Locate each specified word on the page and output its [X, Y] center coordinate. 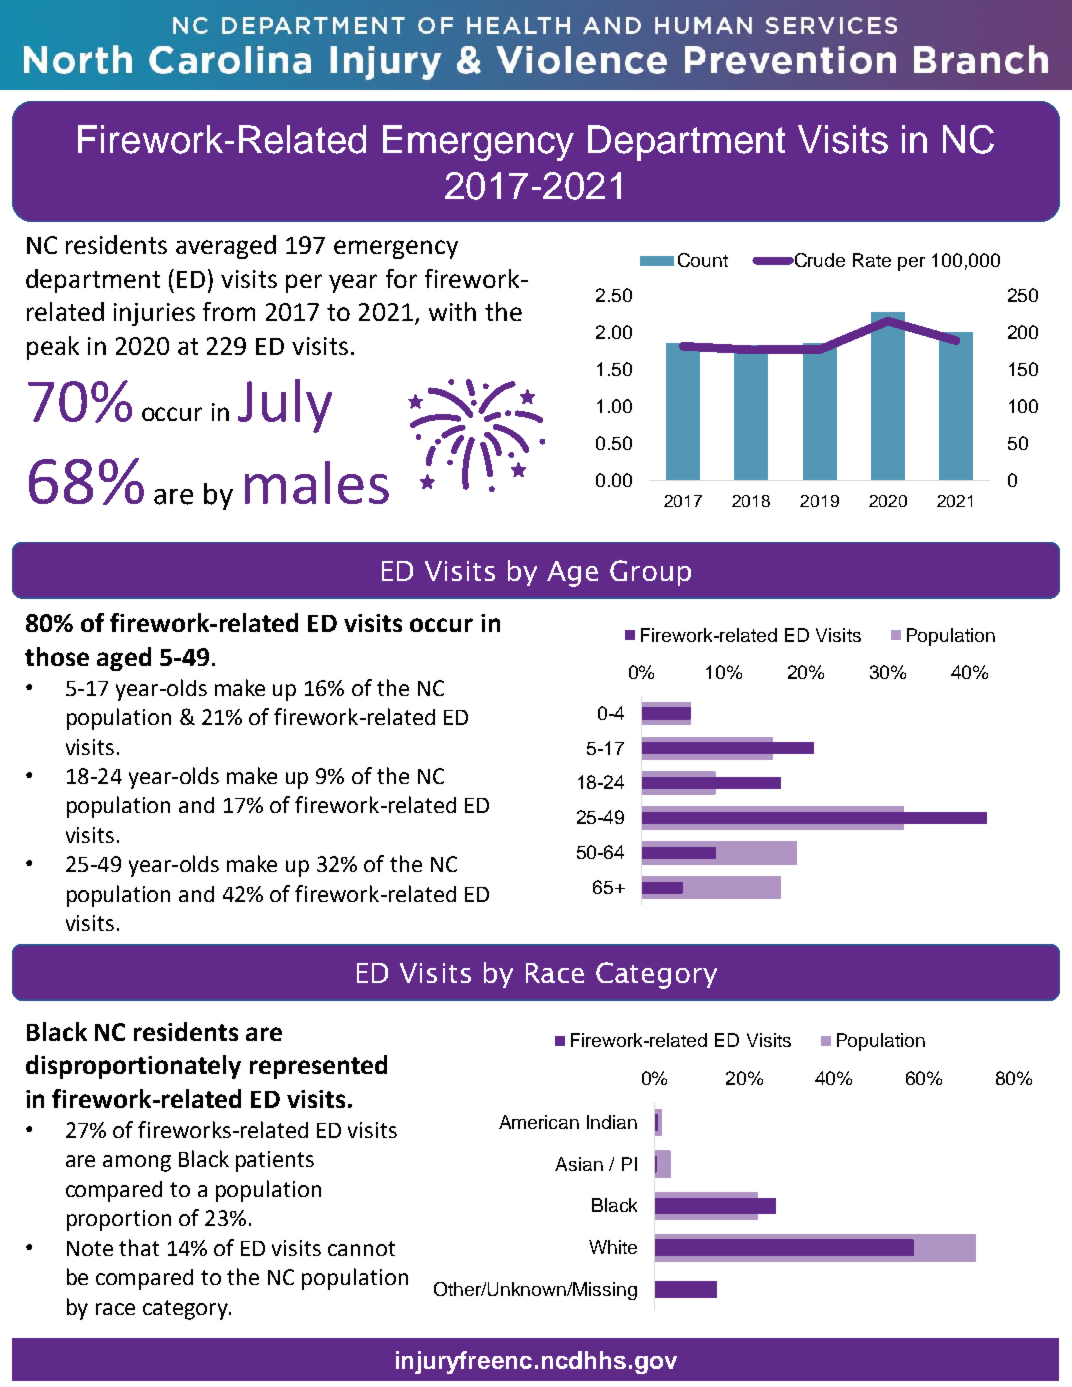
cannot [361, 1248]
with [452, 311]
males [317, 482]
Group [650, 573]
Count [703, 260]
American [539, 1122]
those [57, 656]
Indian [612, 1122]
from [229, 311]
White [613, 1247]
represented [318, 1067]
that [139, 1247]
